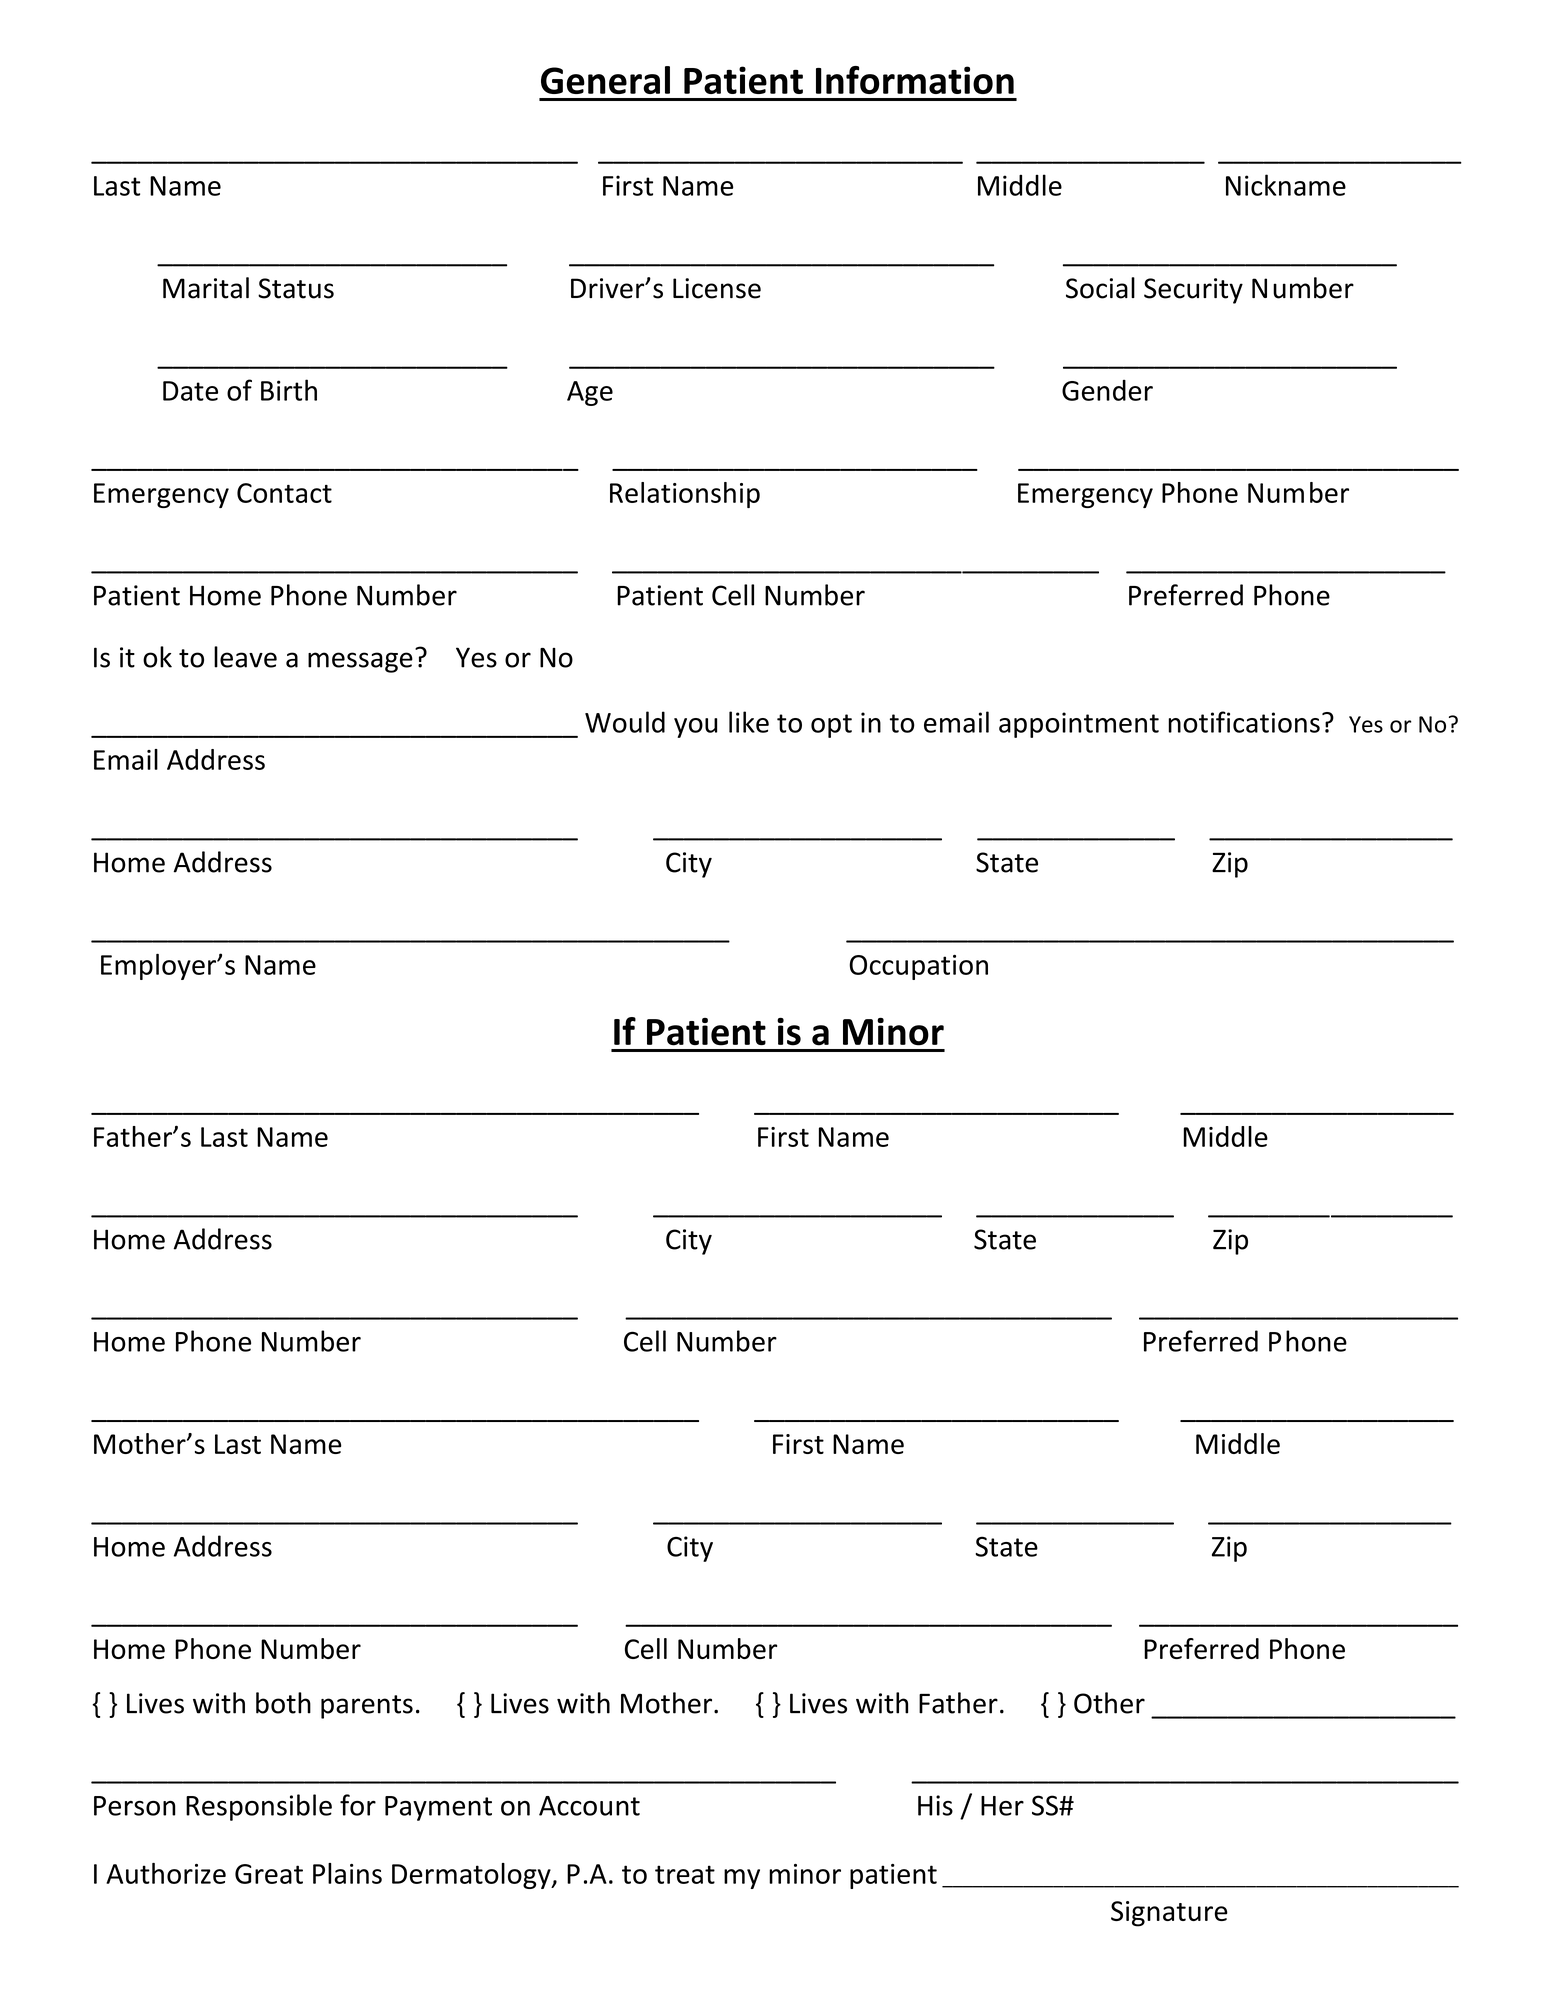 This screenshot has width=1556, height=2013. I want to click on Occupation, so click(918, 967).
